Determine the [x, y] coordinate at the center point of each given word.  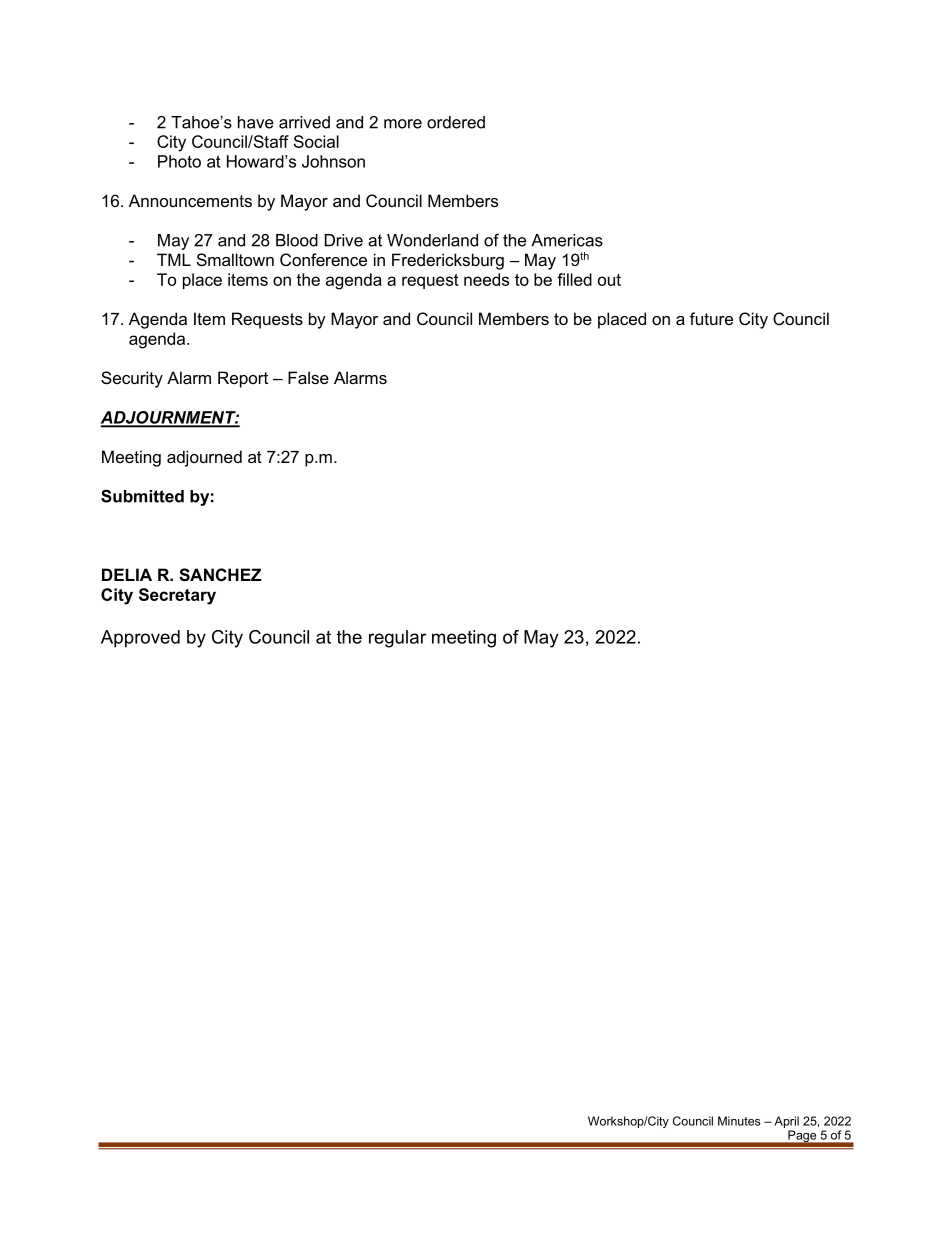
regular [397, 639]
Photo [179, 161]
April [786, 1122]
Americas [567, 240]
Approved [140, 639]
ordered [456, 122]
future [711, 318]
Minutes [739, 1121]
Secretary [177, 596]
